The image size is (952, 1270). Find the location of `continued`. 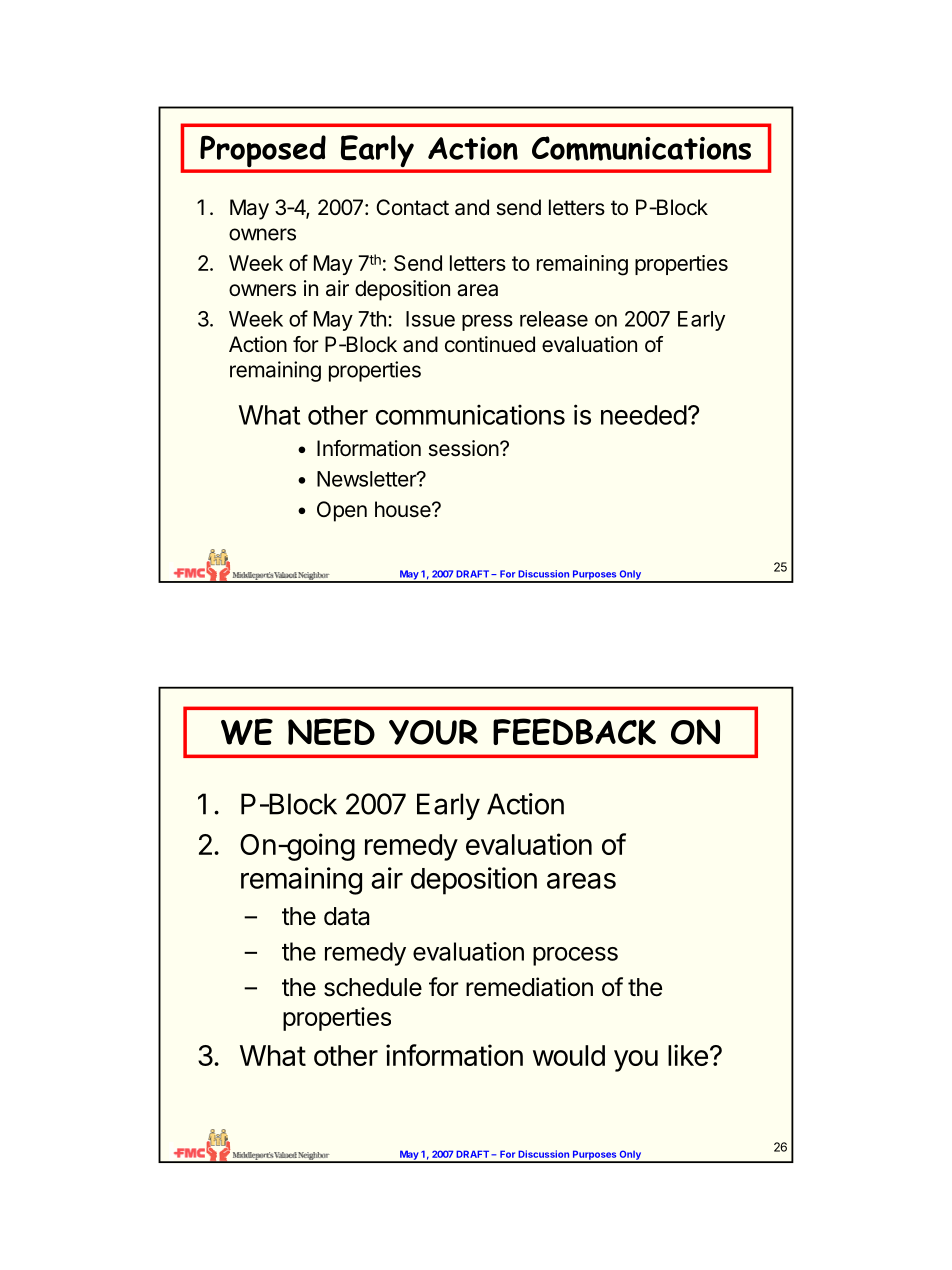

continued is located at coordinates (490, 344).
